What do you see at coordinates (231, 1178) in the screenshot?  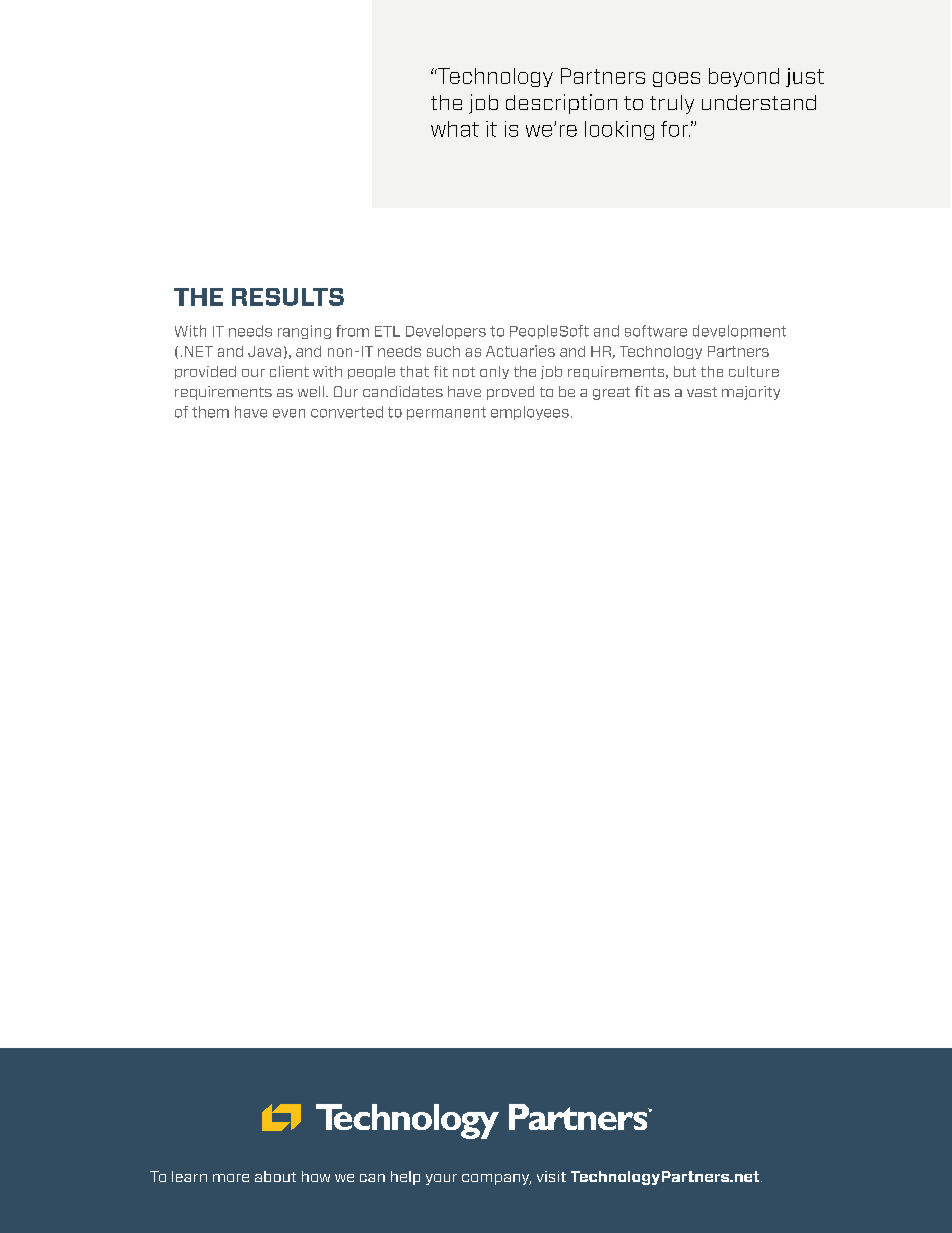 I see `more` at bounding box center [231, 1178].
